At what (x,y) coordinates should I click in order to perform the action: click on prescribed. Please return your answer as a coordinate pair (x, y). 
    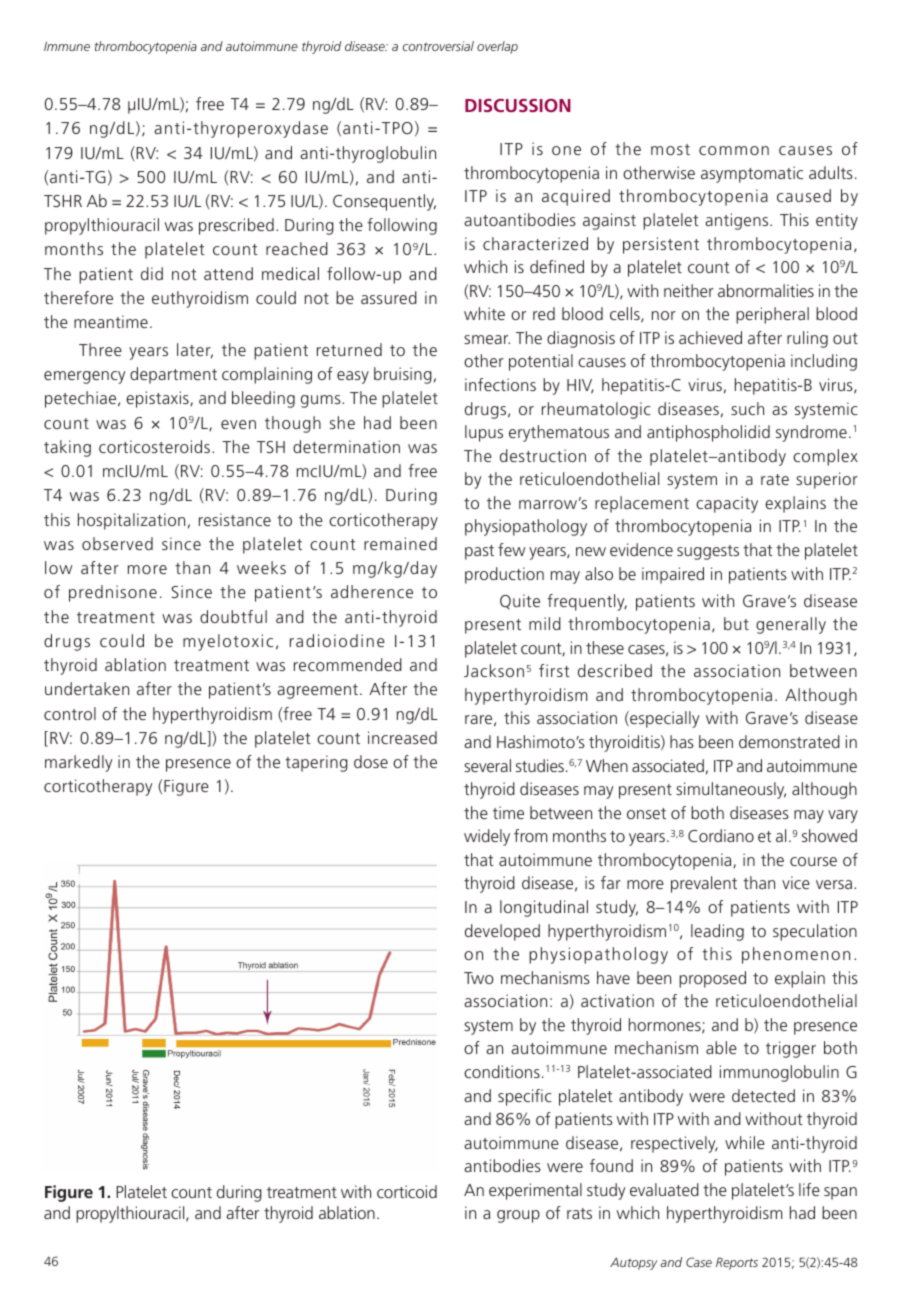
    Looking at the image, I should click on (236, 226).
